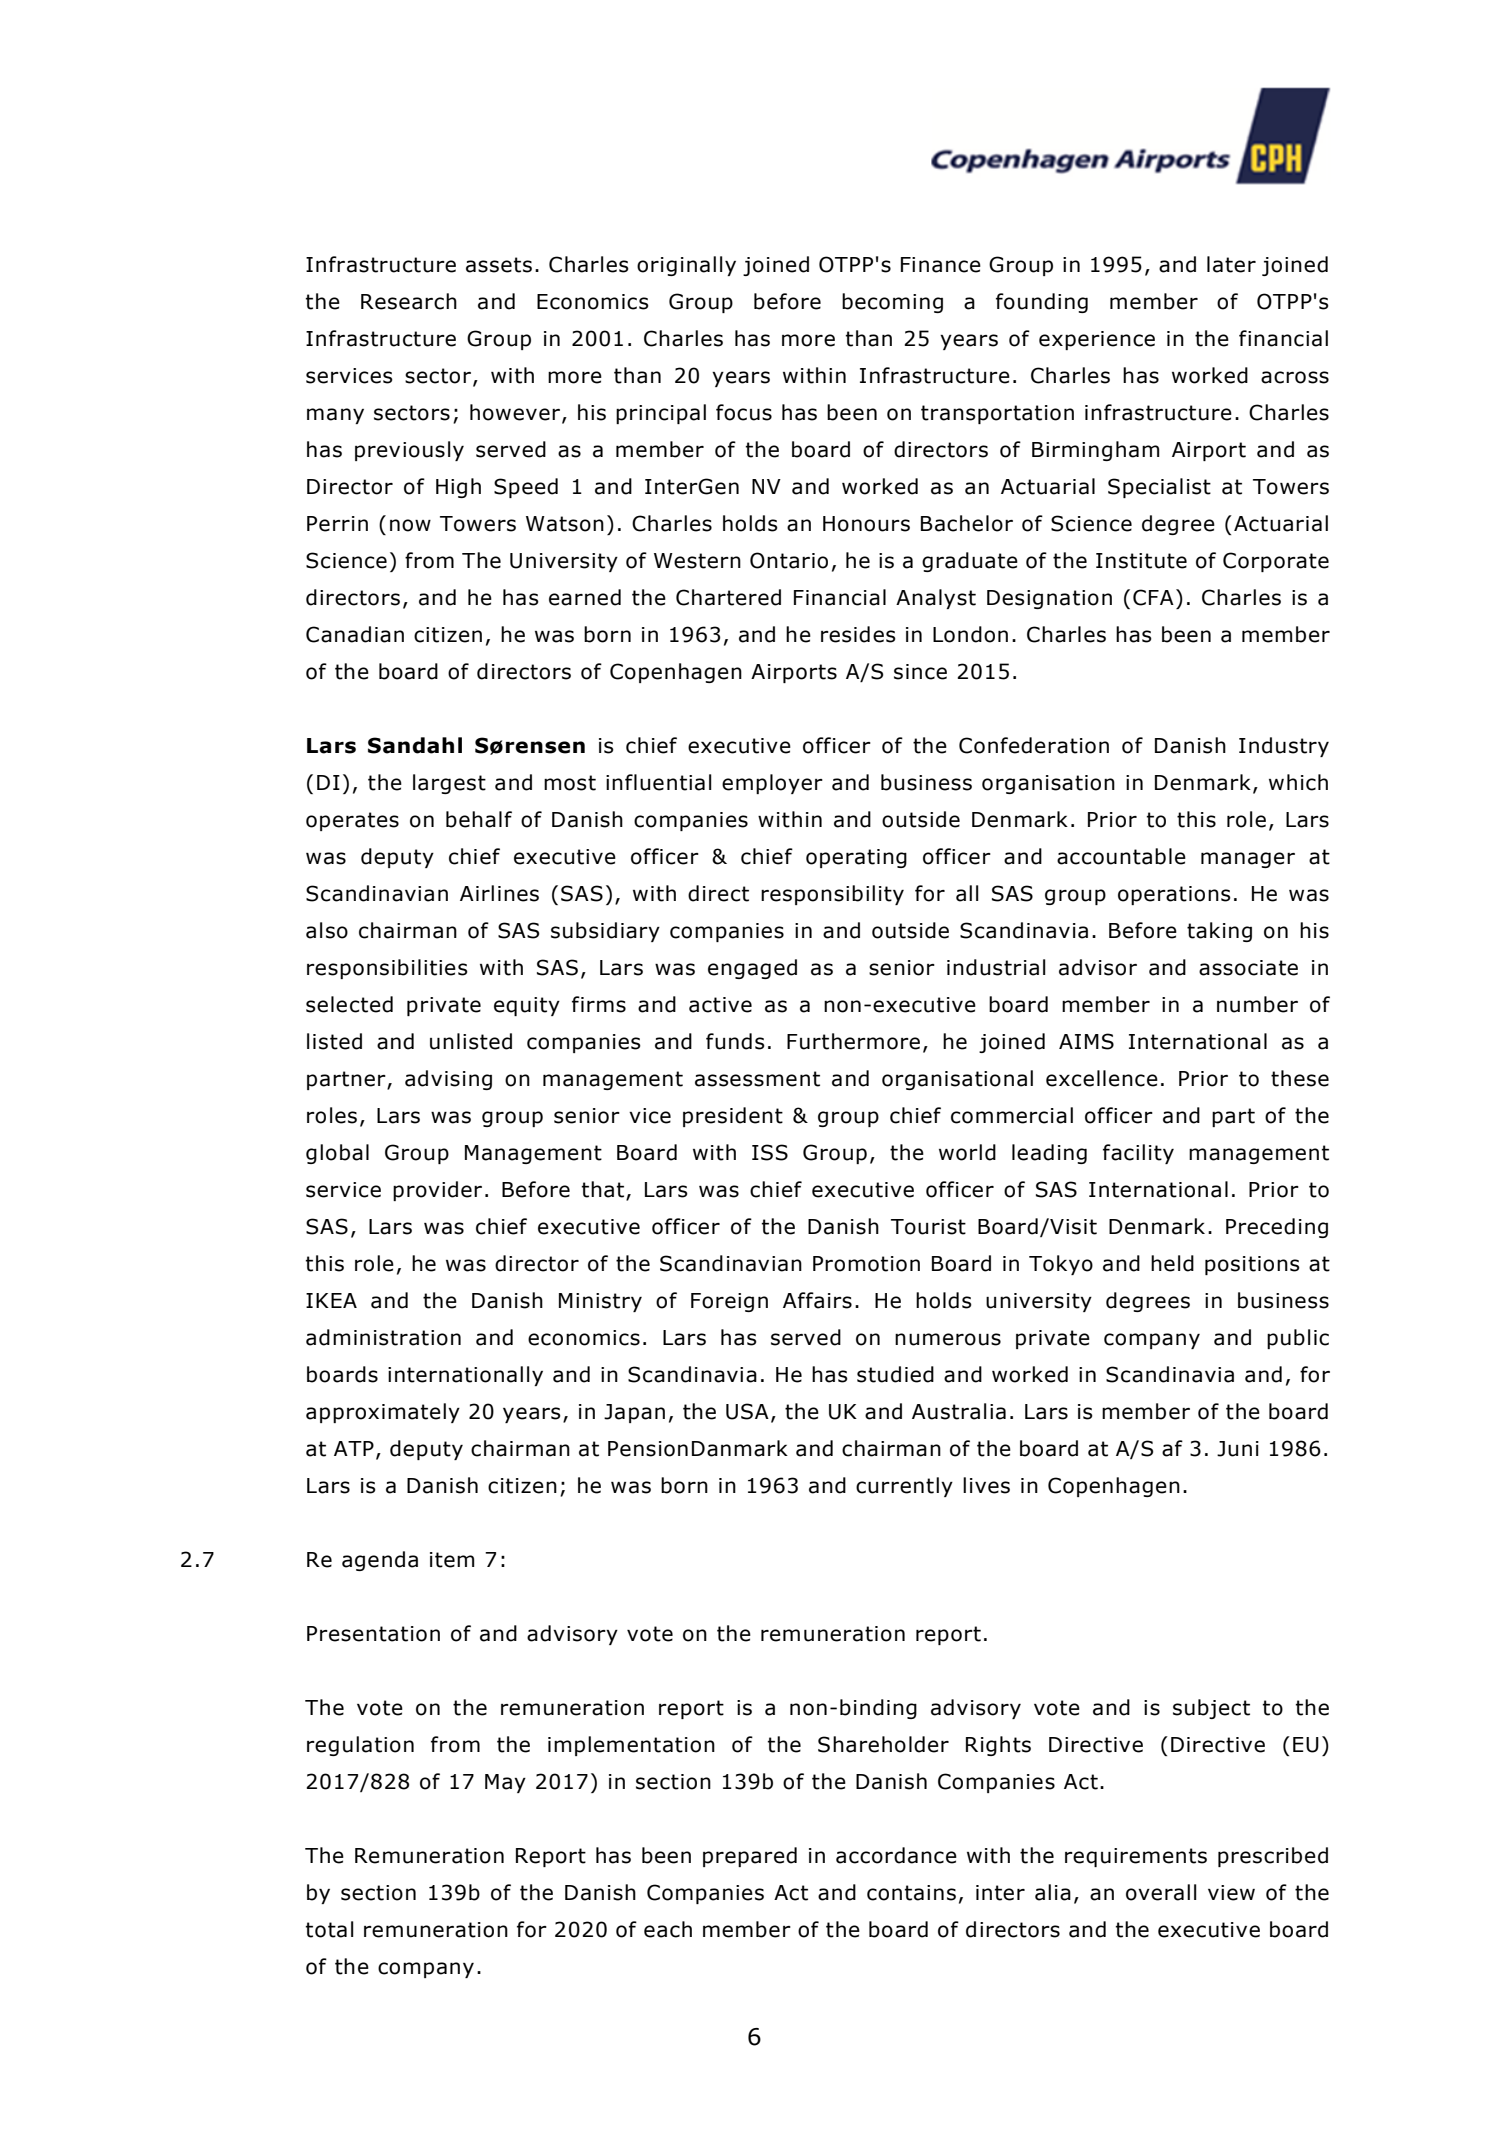 The image size is (1509, 2136). Describe the element at coordinates (448, 1080) in the screenshot. I see `advising` at that location.
